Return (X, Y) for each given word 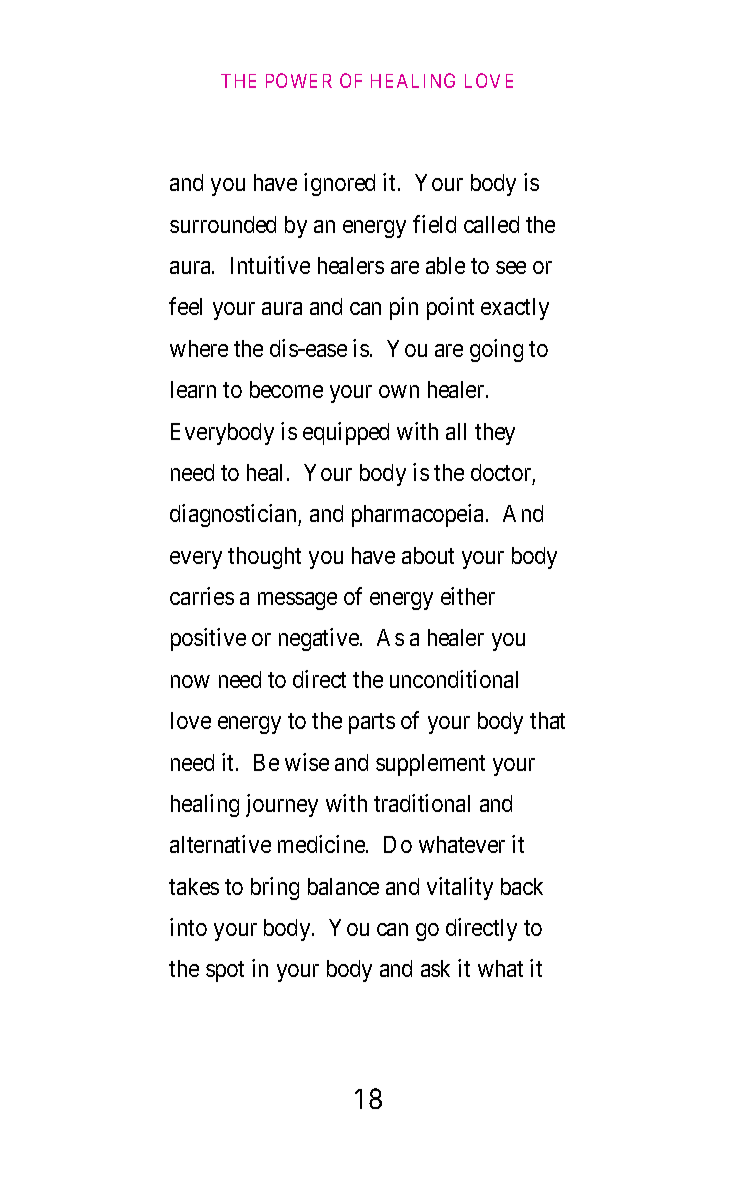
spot (225, 972)
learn (193, 389)
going (496, 350)
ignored (339, 184)
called (491, 224)
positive (208, 639)
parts (372, 723)
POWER (299, 80)
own (399, 391)
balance (343, 886)
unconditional (454, 679)
